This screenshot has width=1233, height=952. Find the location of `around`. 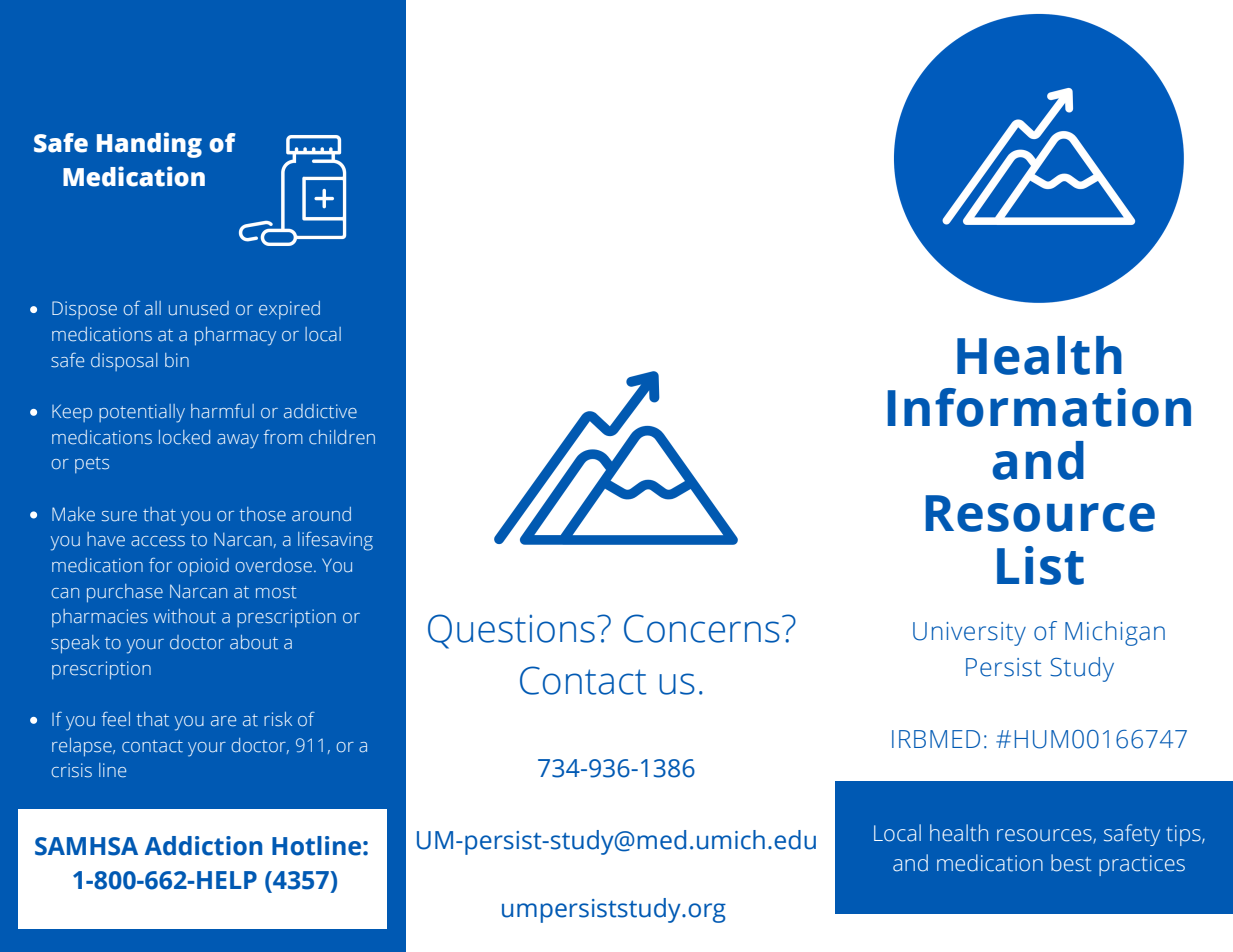

around is located at coordinates (321, 514).
